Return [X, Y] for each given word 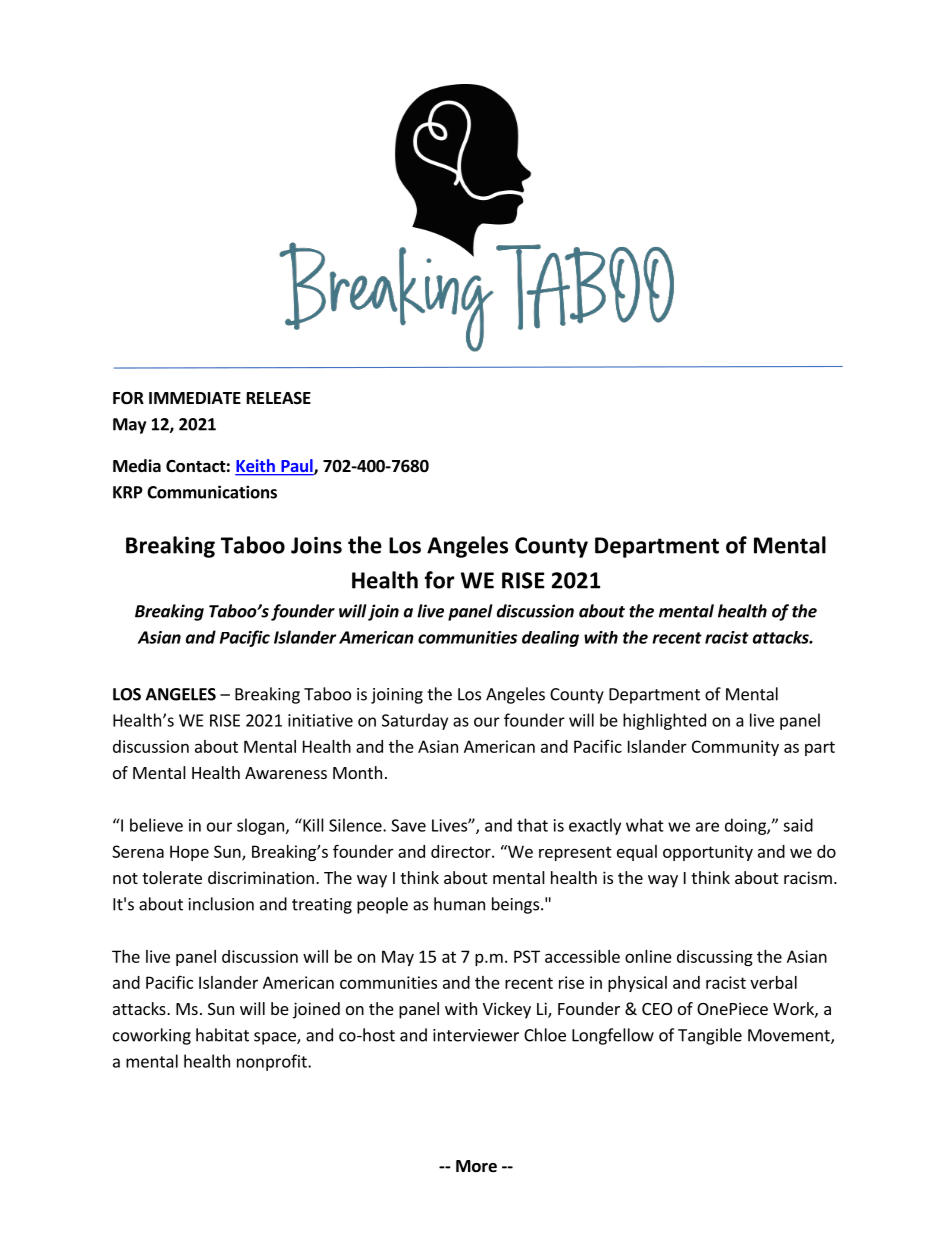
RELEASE [279, 398]
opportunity [708, 853]
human [459, 904]
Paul [297, 467]
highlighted [664, 721]
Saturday [415, 721]
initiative [320, 720]
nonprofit [273, 1062]
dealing [550, 639]
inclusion [221, 904]
